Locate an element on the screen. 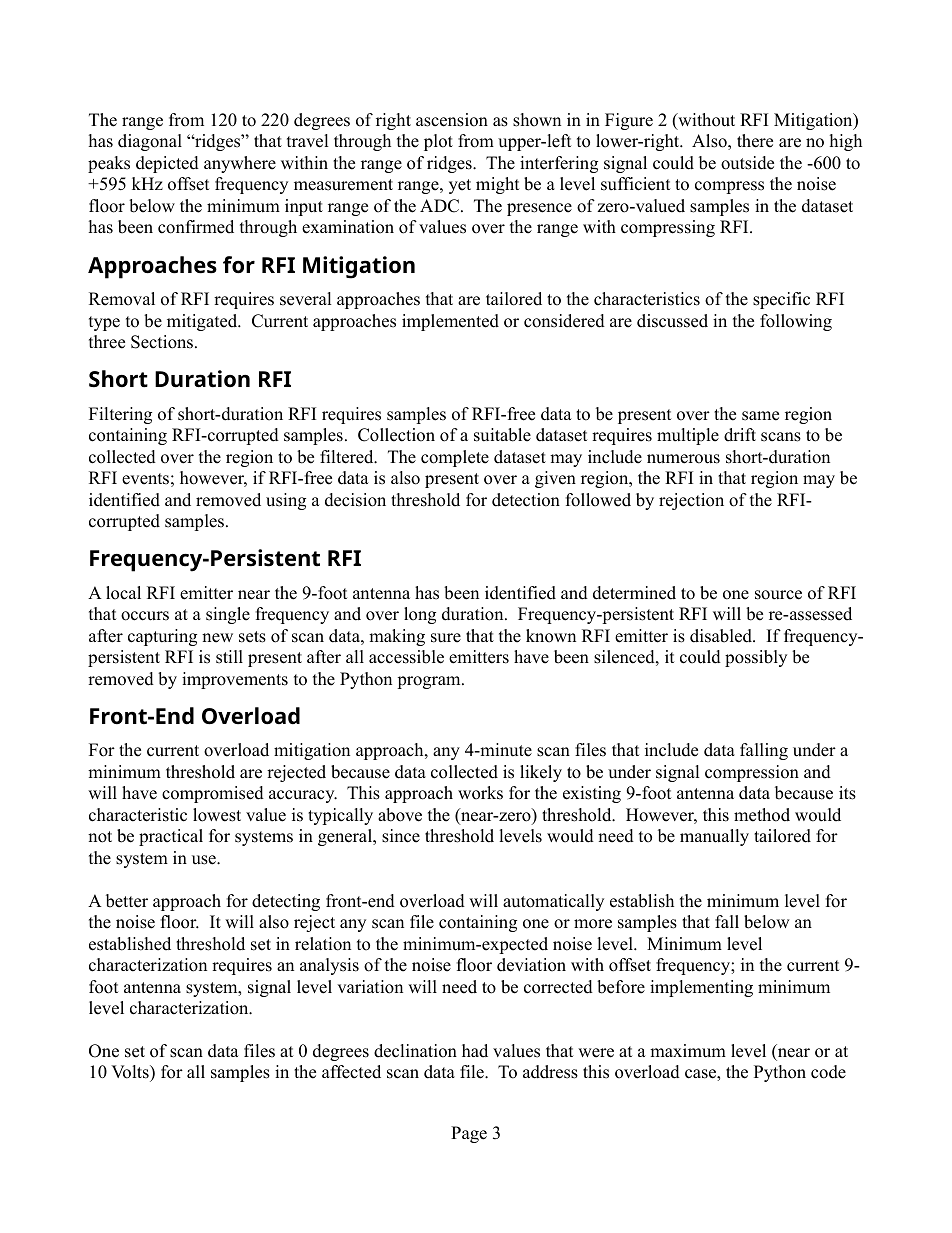 The image size is (952, 1233). depicted is located at coordinates (167, 164).
